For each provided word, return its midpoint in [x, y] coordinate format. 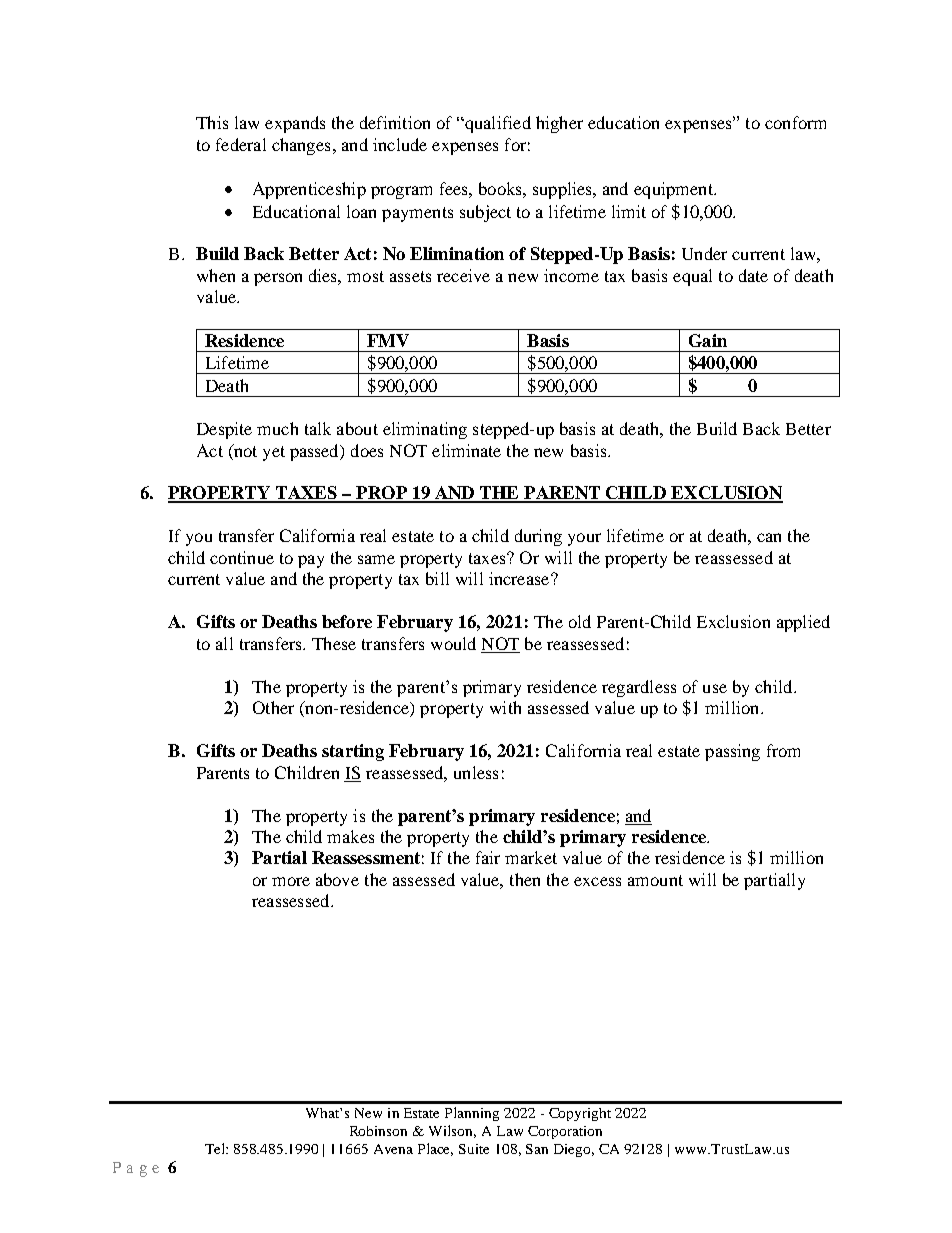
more [291, 881]
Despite [224, 430]
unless [476, 772]
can [769, 537]
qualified [497, 124]
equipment [674, 190]
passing [732, 752]
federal [241, 144]
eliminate [466, 450]
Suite [474, 1149]
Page [136, 1169]
